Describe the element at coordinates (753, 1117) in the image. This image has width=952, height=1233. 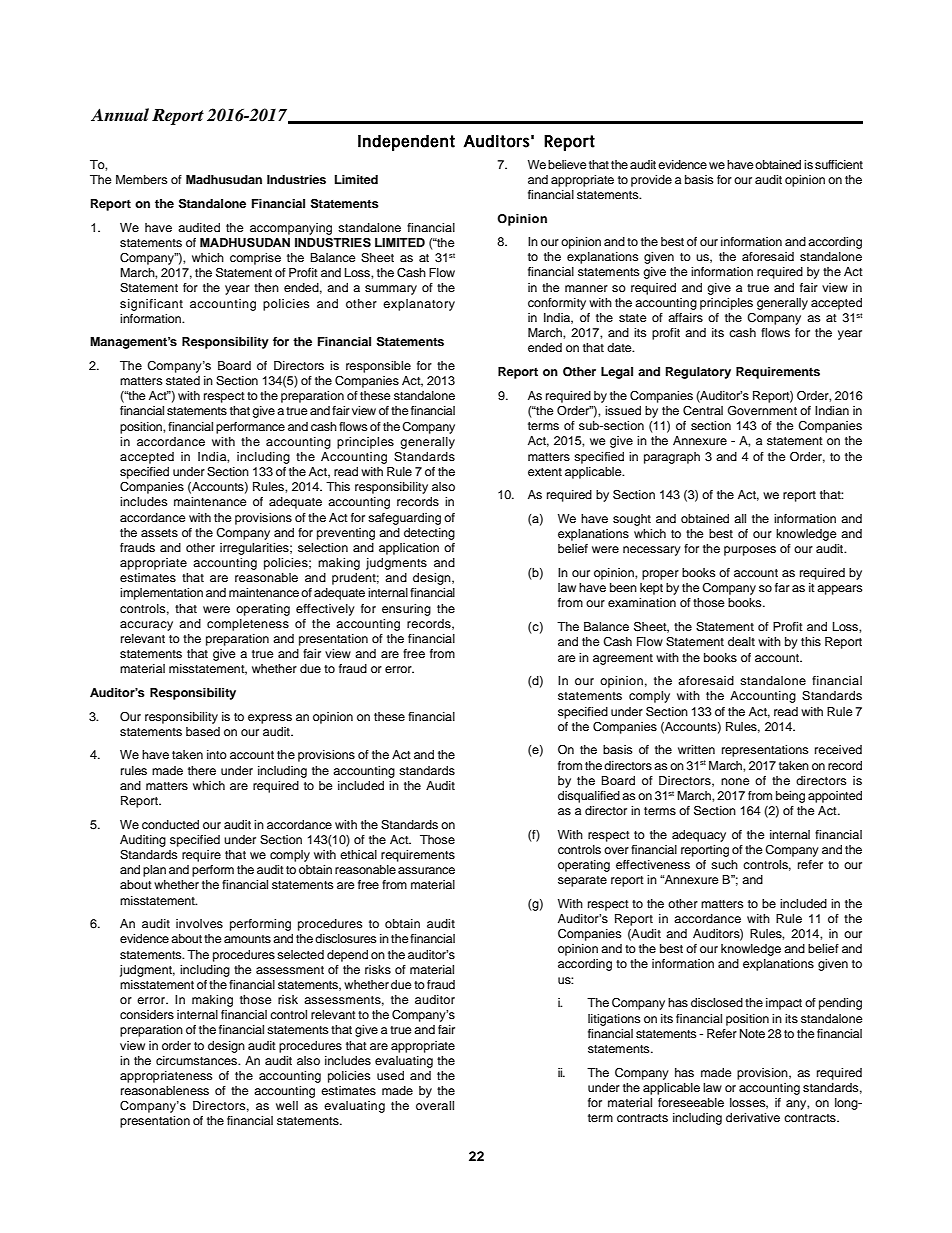
I see `derivative` at that location.
